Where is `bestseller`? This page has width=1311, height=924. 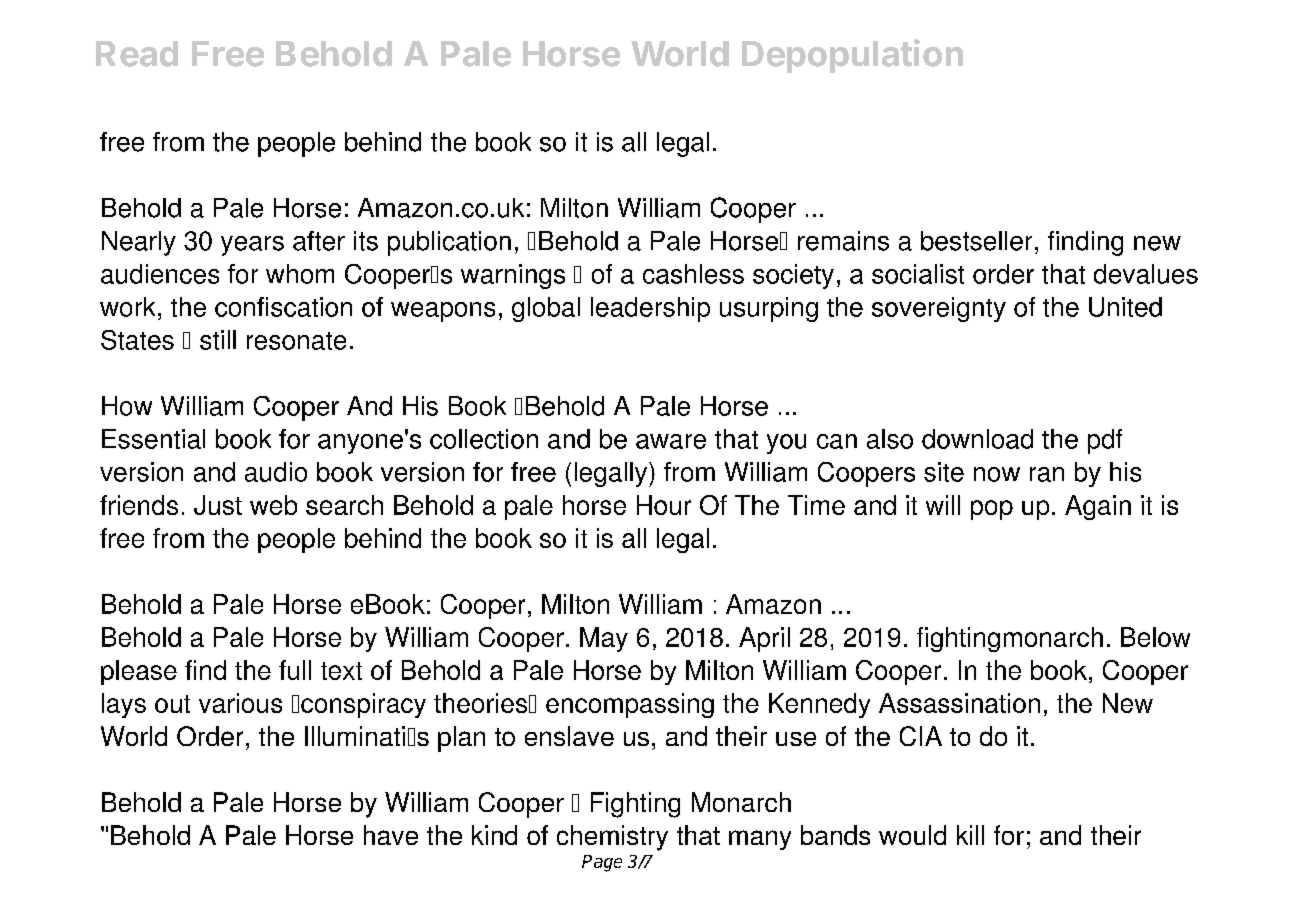 bestseller is located at coordinates (976, 241).
